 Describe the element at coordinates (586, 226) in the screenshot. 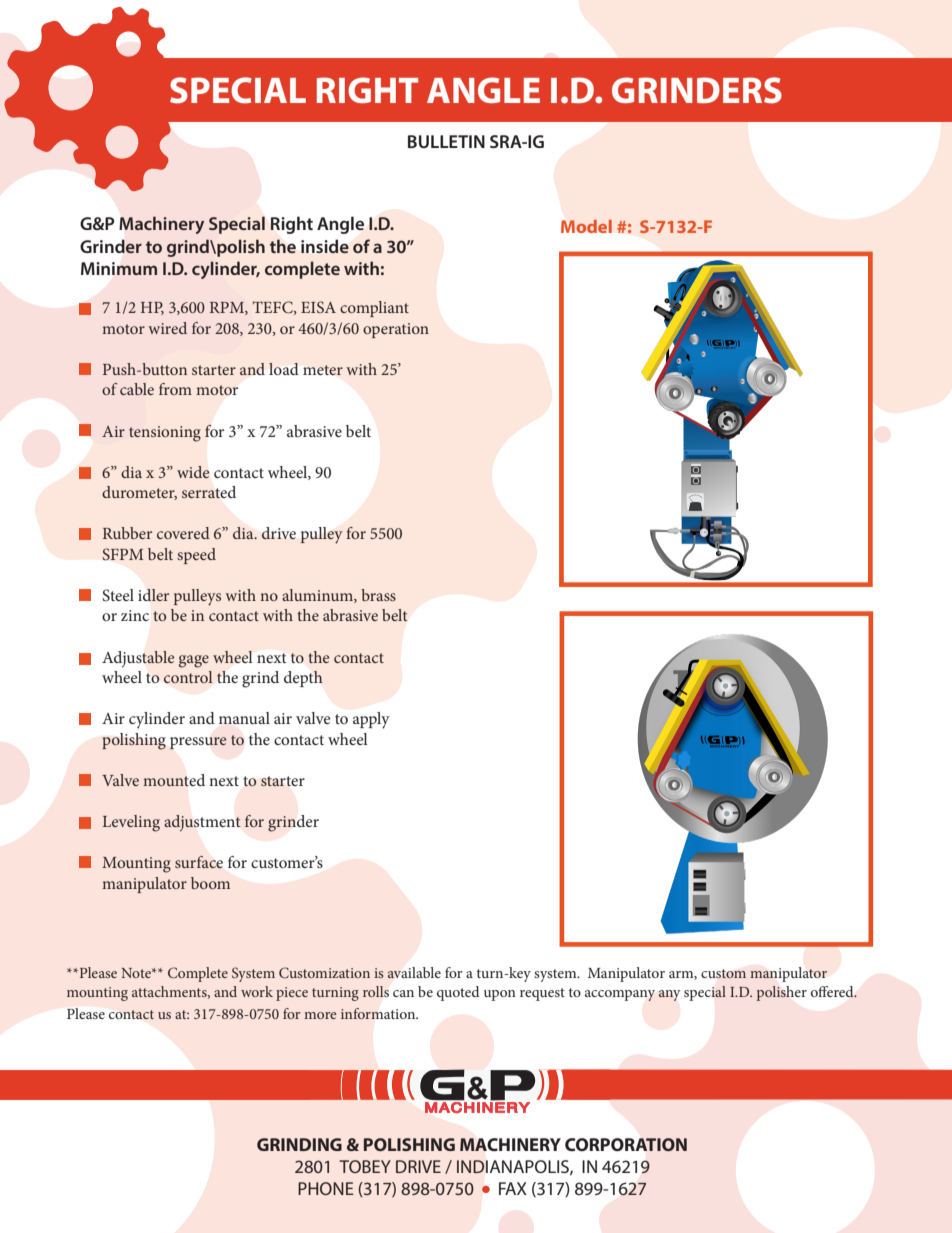

I see `Model` at that location.
